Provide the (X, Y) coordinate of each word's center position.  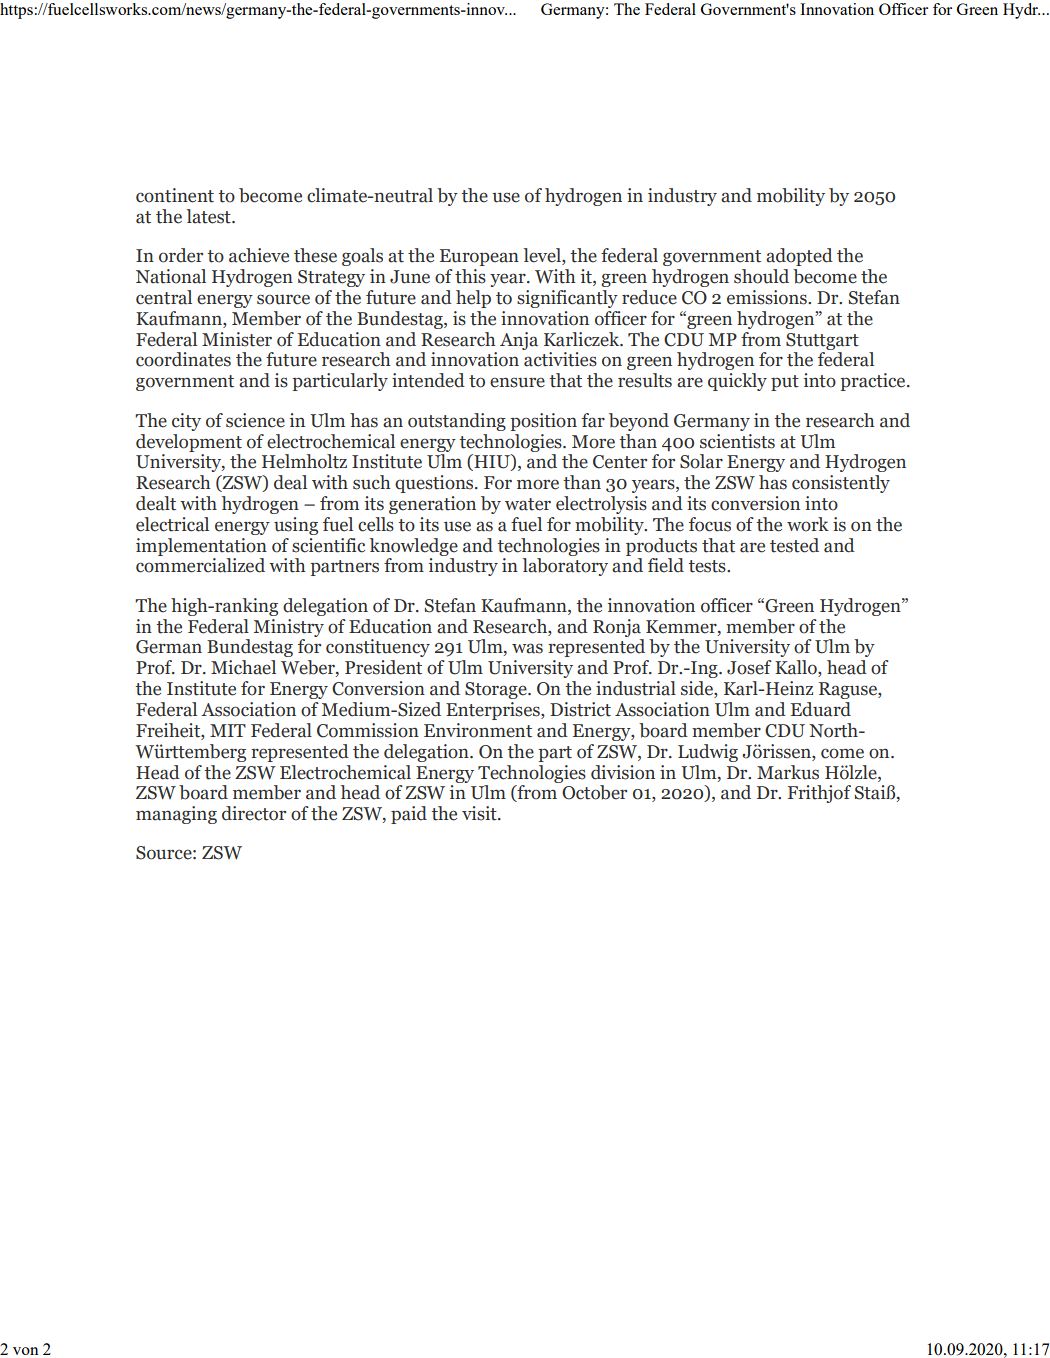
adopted (799, 257)
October (594, 792)
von (26, 1351)
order (181, 255)
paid (409, 815)
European (479, 257)
